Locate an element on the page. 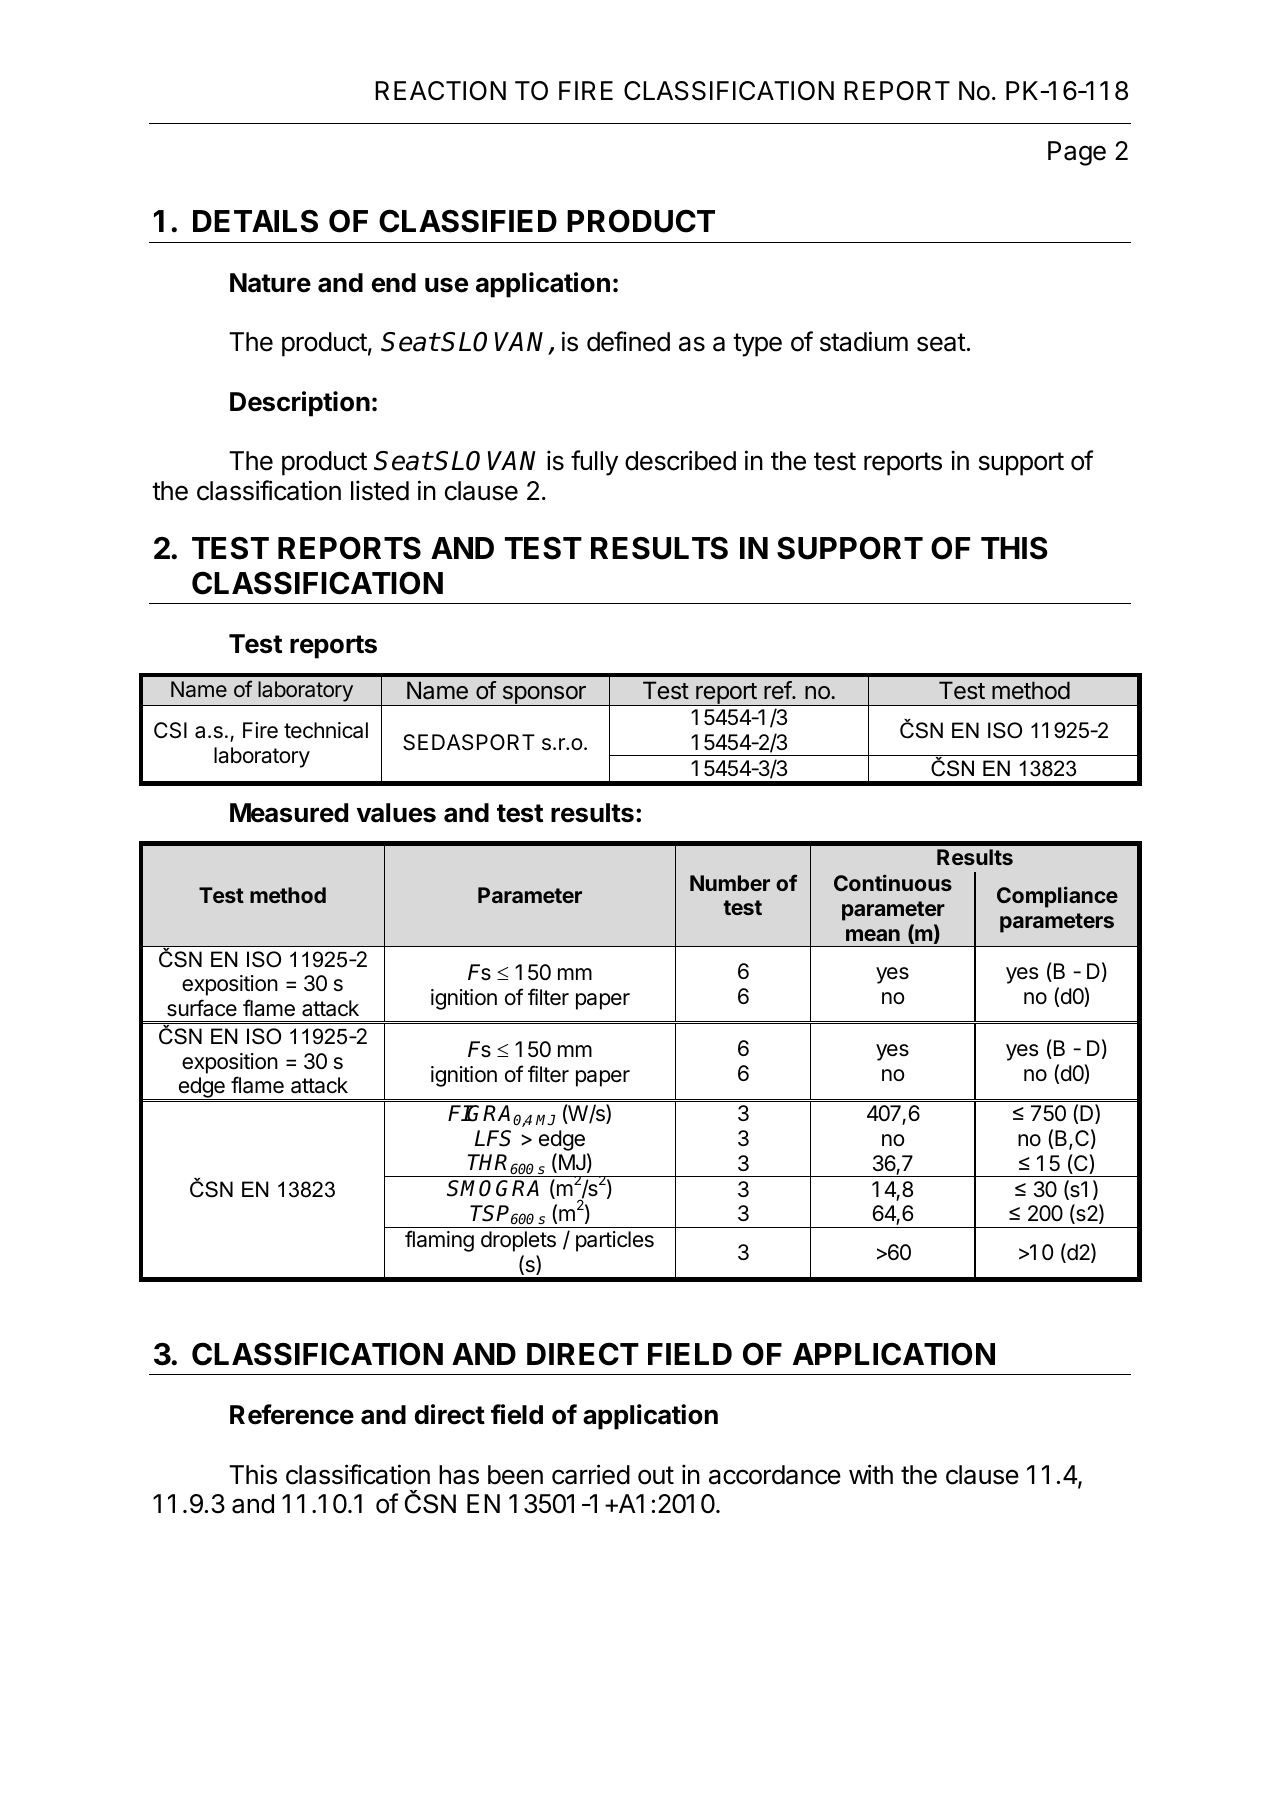 Image resolution: width=1280 pixels, height=1810 pixels. mean is located at coordinates (873, 935).
